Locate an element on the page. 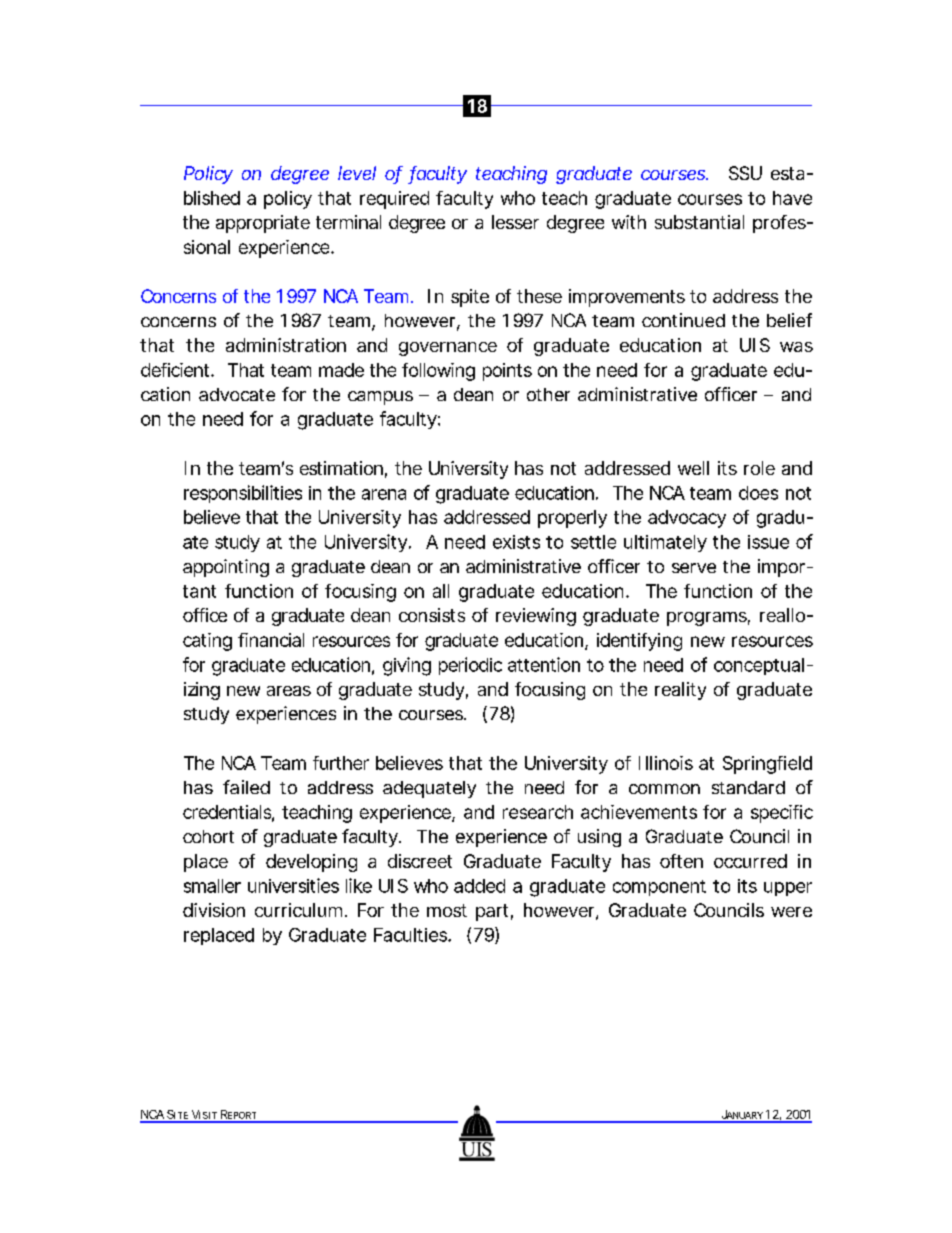 Image resolution: width=952 pixels, height=1233 pixels. lesser is located at coordinates (515, 222).
